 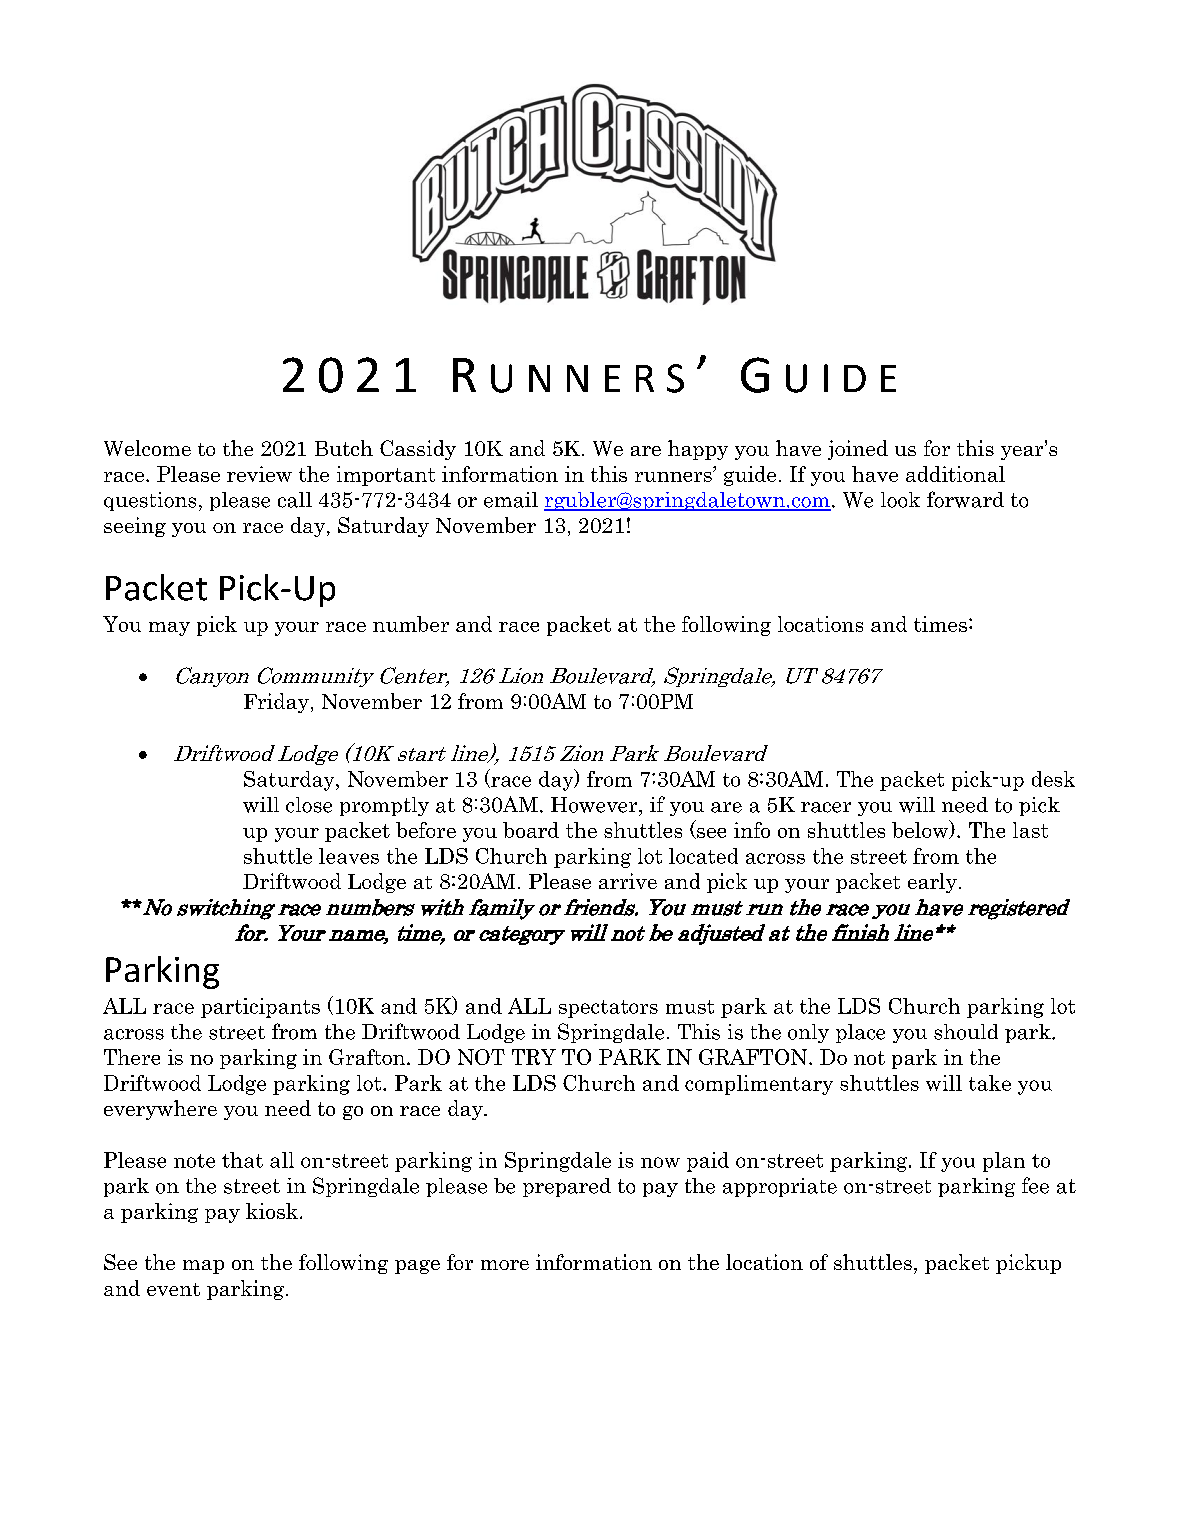 I want to click on leaves, so click(x=349, y=856).
